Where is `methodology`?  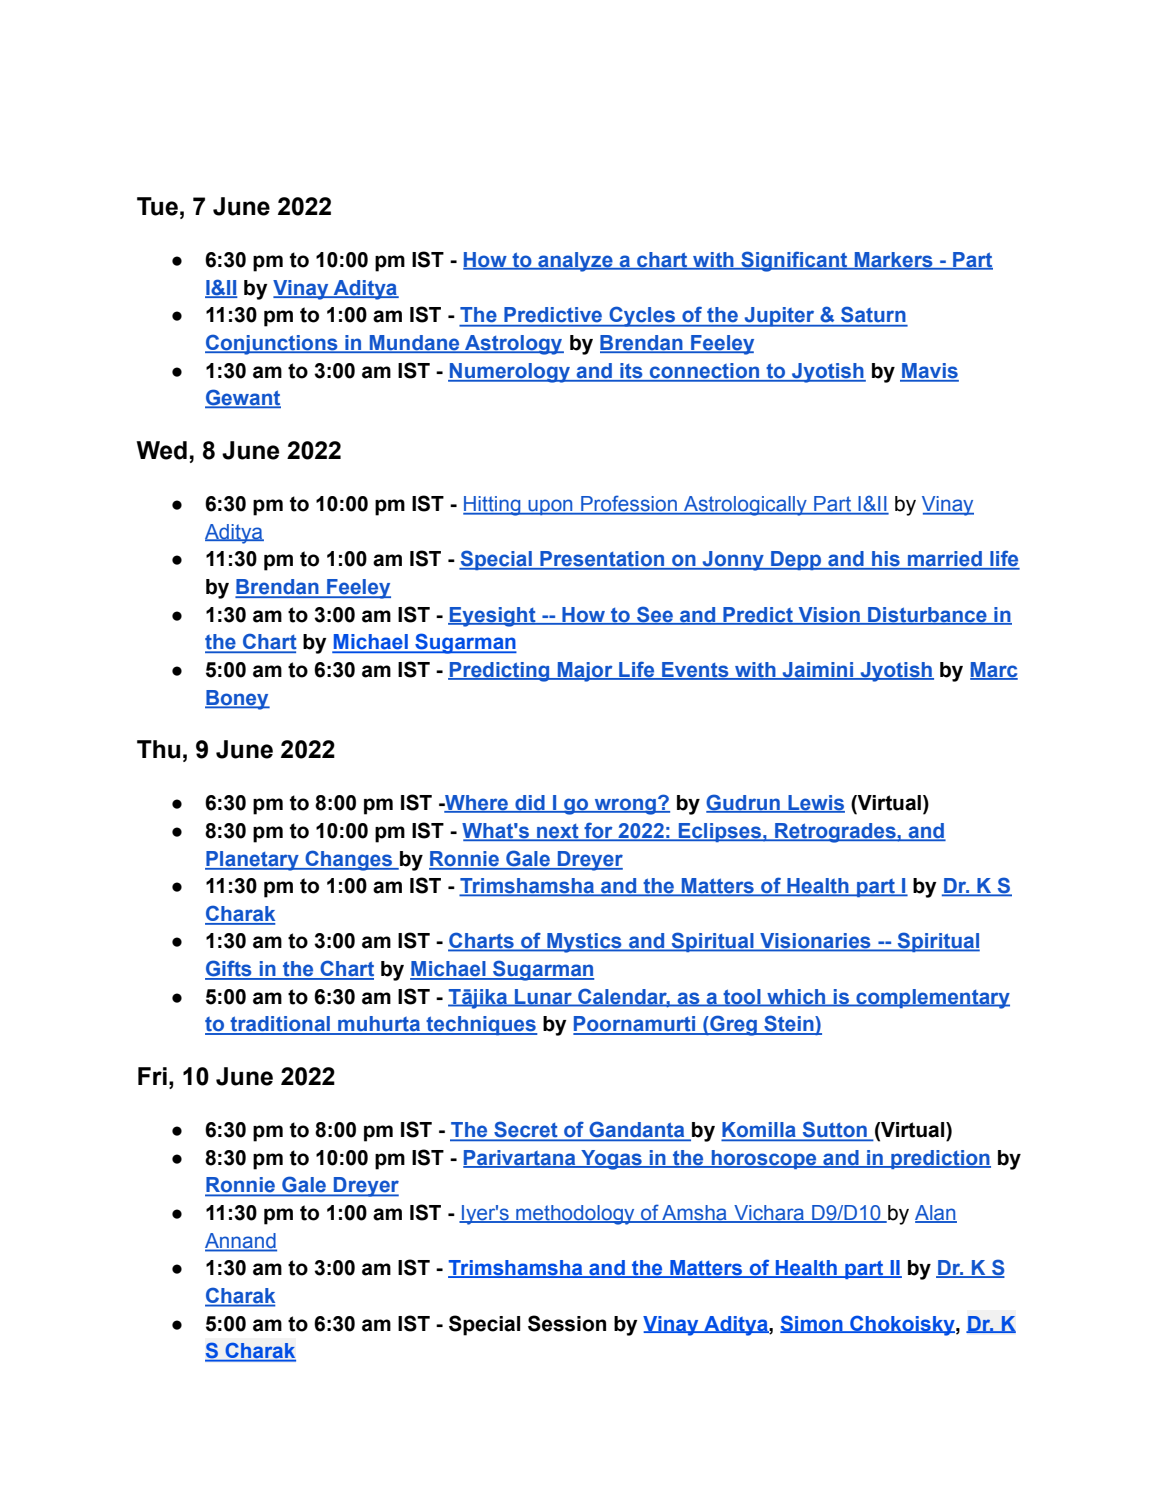
methodology is located at coordinates (575, 1215).
